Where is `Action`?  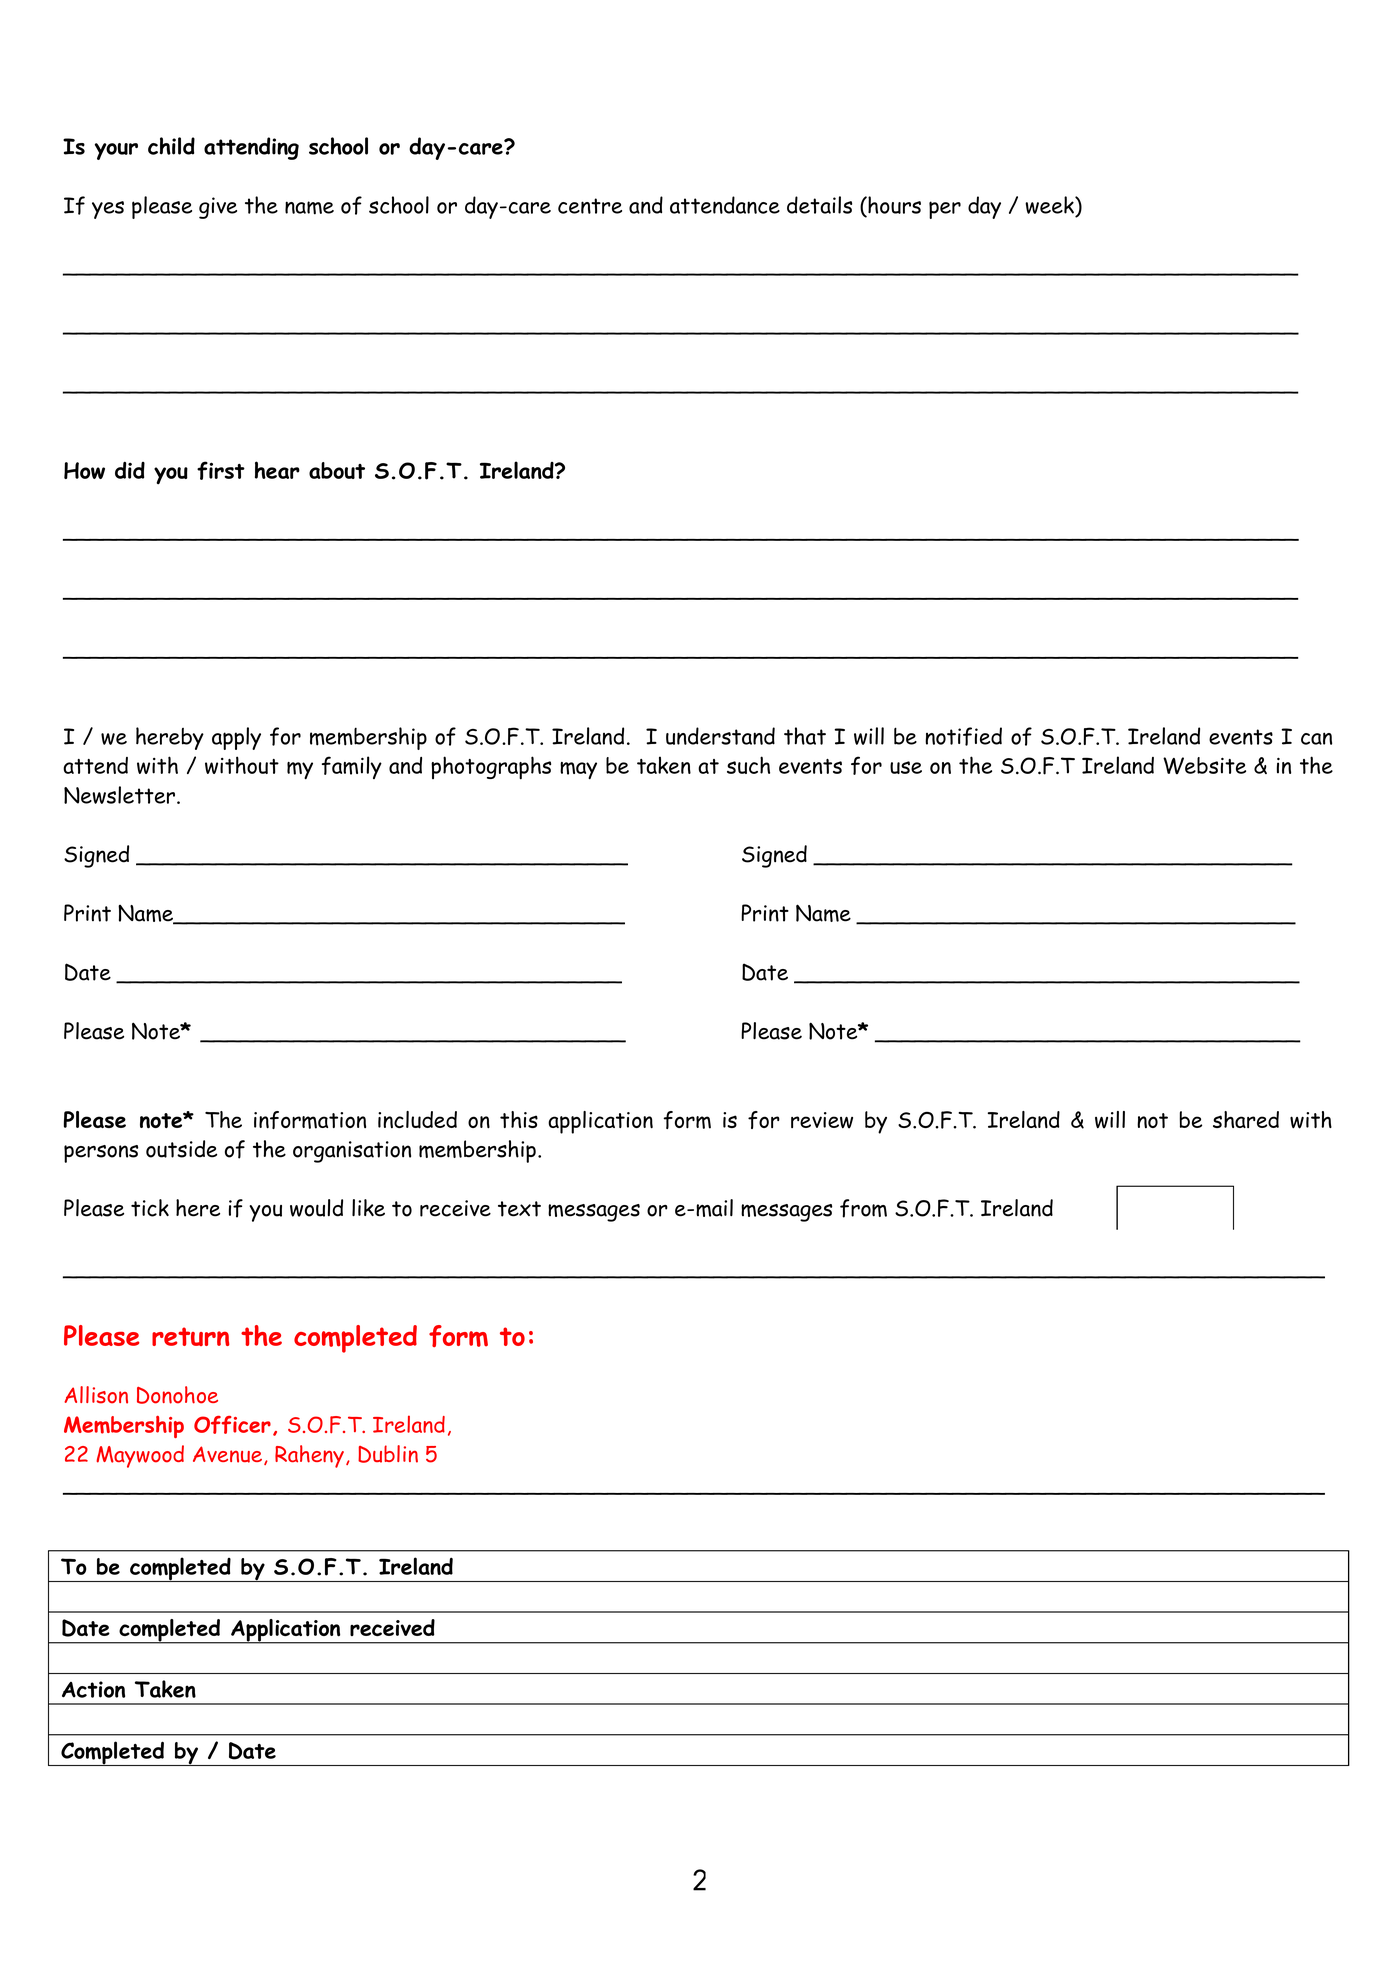 Action is located at coordinates (93, 1689).
